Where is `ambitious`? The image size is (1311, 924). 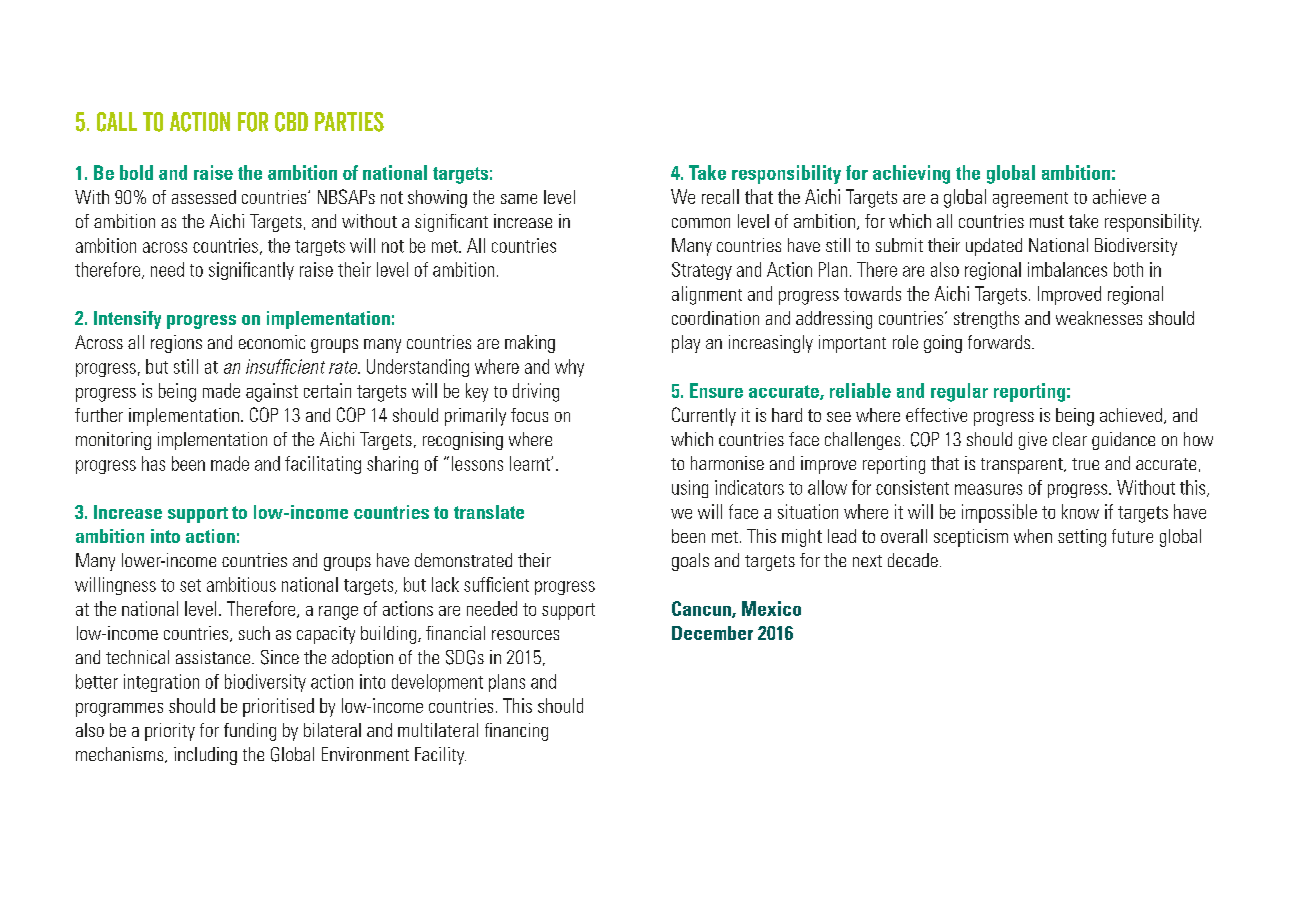
ambitious is located at coordinates (241, 584).
